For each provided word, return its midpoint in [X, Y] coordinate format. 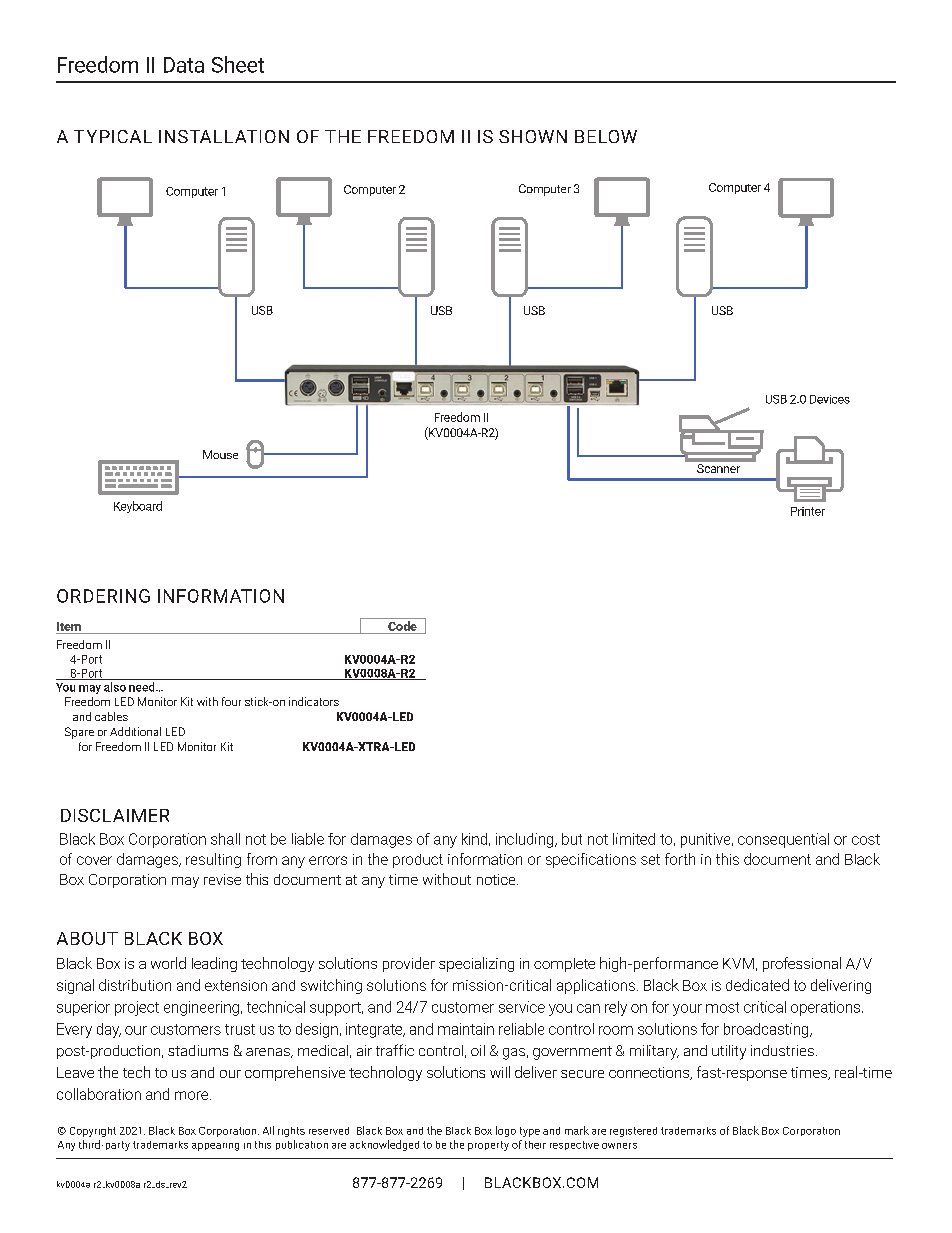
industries [782, 1050]
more [193, 1095]
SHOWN [533, 136]
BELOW [606, 136]
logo [506, 1131]
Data [184, 65]
